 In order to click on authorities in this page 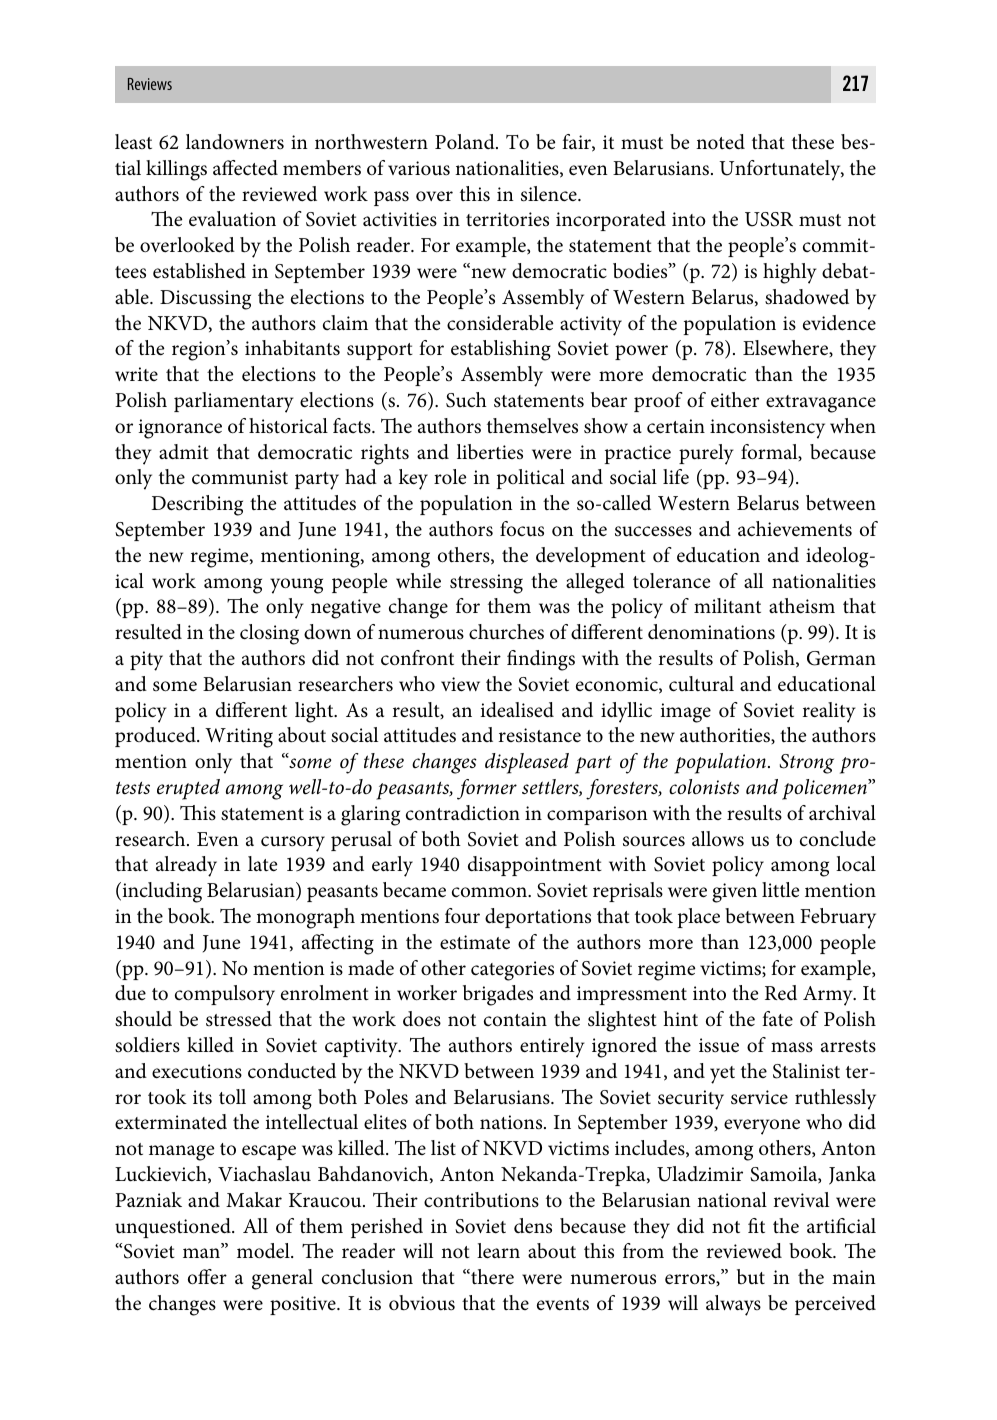, I will do `click(726, 735)`.
